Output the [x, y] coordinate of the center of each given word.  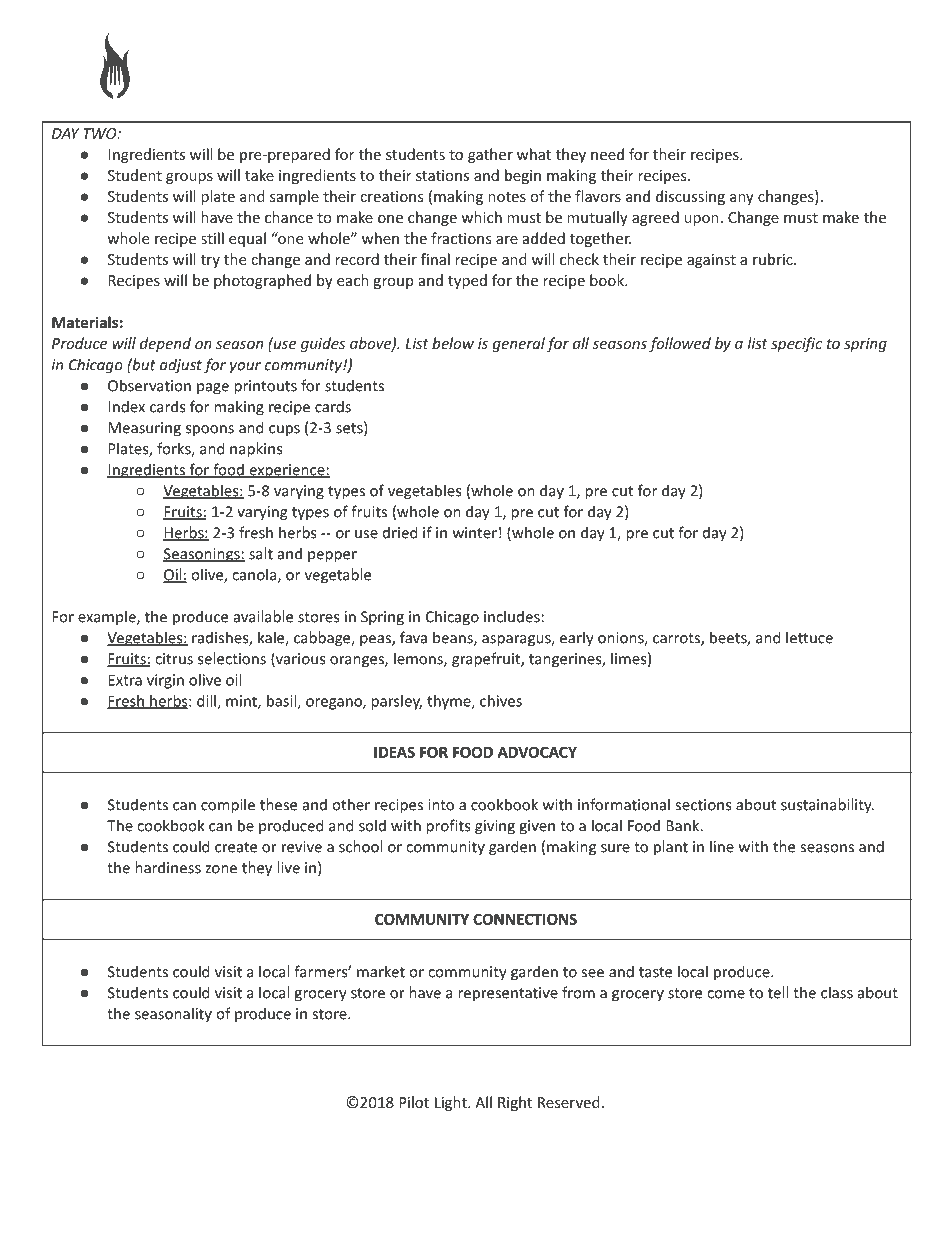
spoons [210, 431]
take [259, 175]
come [726, 994]
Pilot [414, 1102]
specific [796, 344]
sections [703, 805]
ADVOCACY [537, 752]
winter [475, 533]
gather [490, 155]
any [742, 199]
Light [452, 1103]
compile [228, 806]
